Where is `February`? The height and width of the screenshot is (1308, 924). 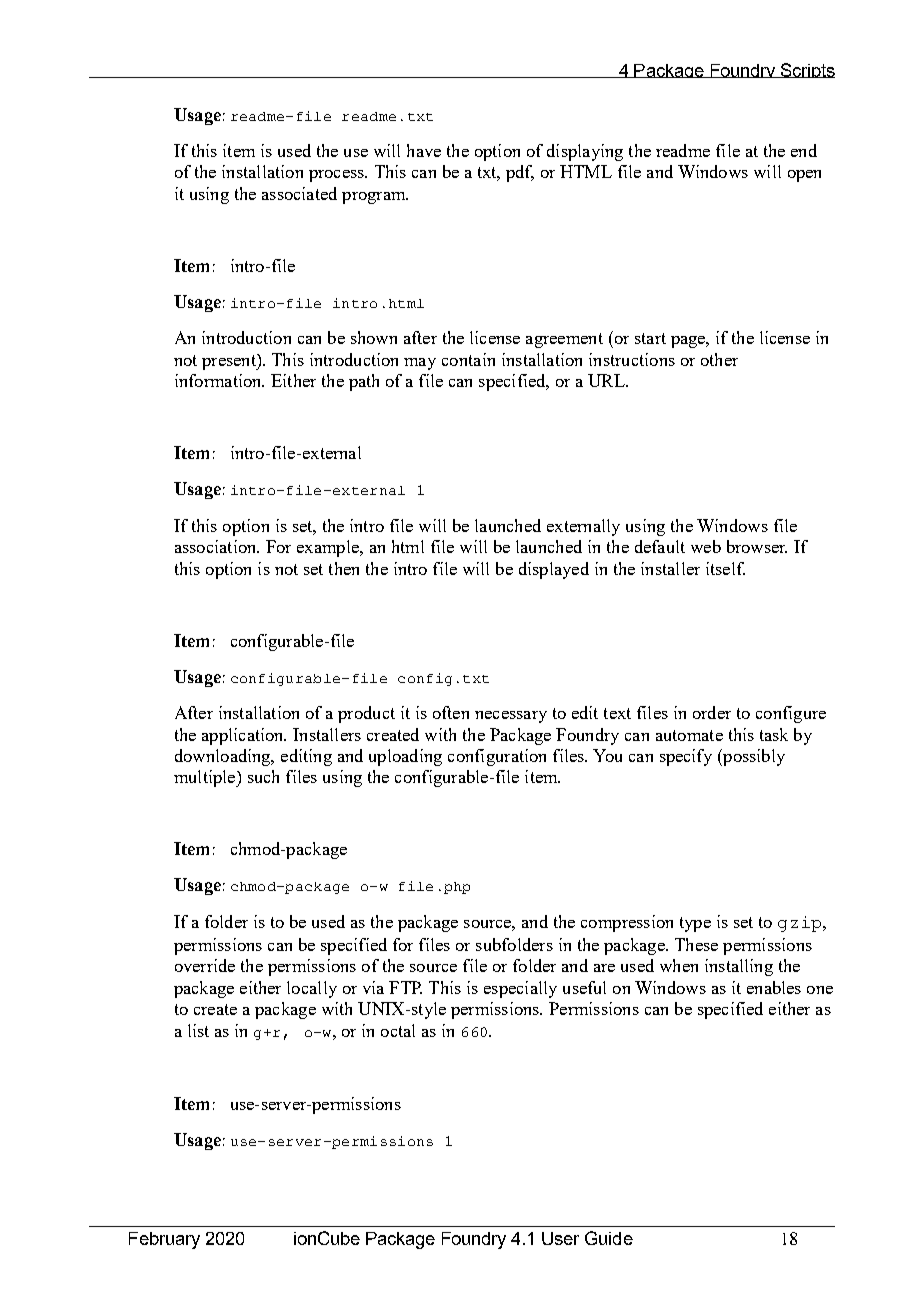 February is located at coordinates (164, 1240).
